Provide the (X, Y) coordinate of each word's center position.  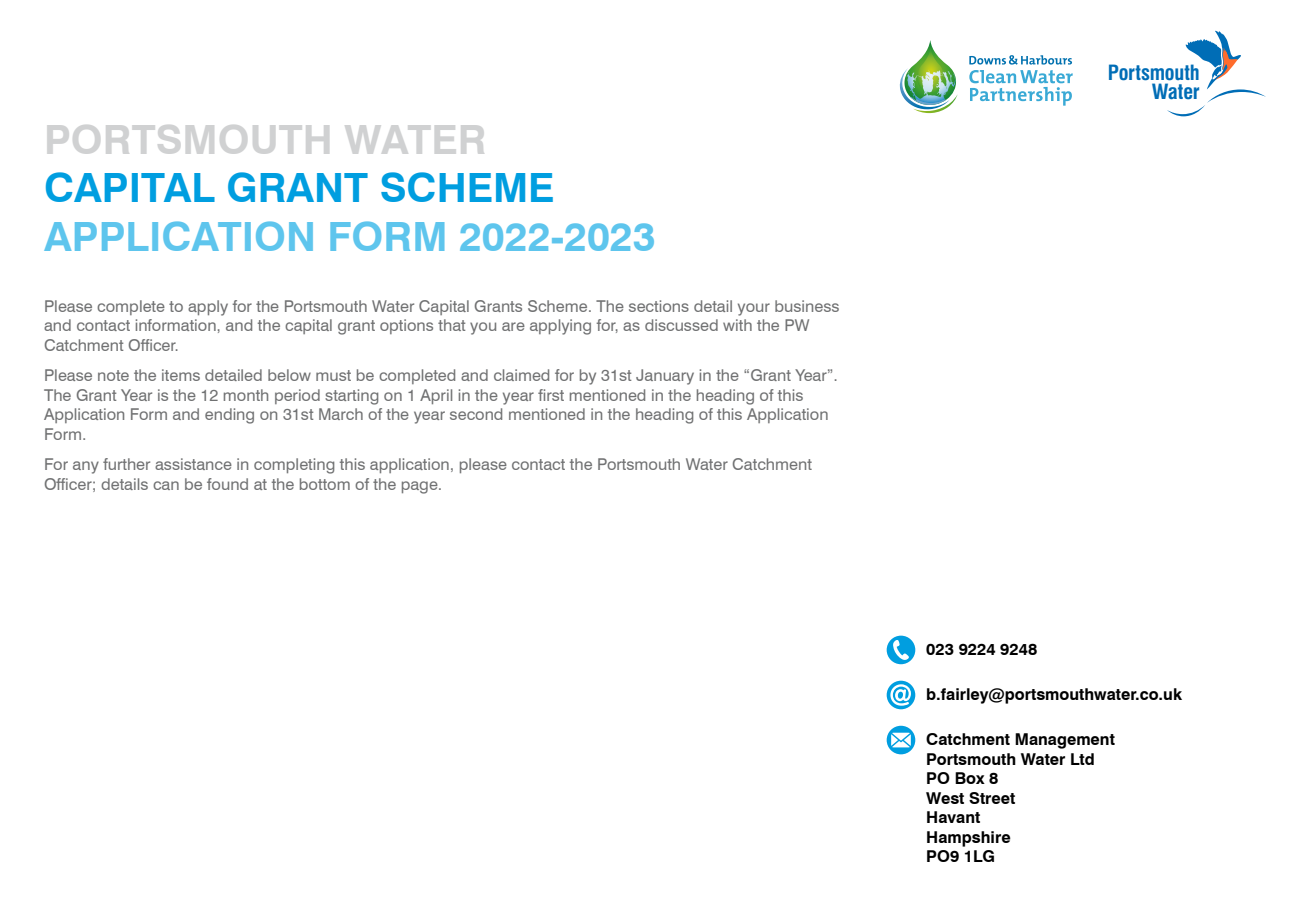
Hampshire (969, 839)
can (166, 485)
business (807, 306)
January (665, 377)
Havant (953, 817)
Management (1065, 741)
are (513, 326)
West (945, 798)
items (181, 375)
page (421, 487)
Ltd (1082, 759)
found (227, 484)
